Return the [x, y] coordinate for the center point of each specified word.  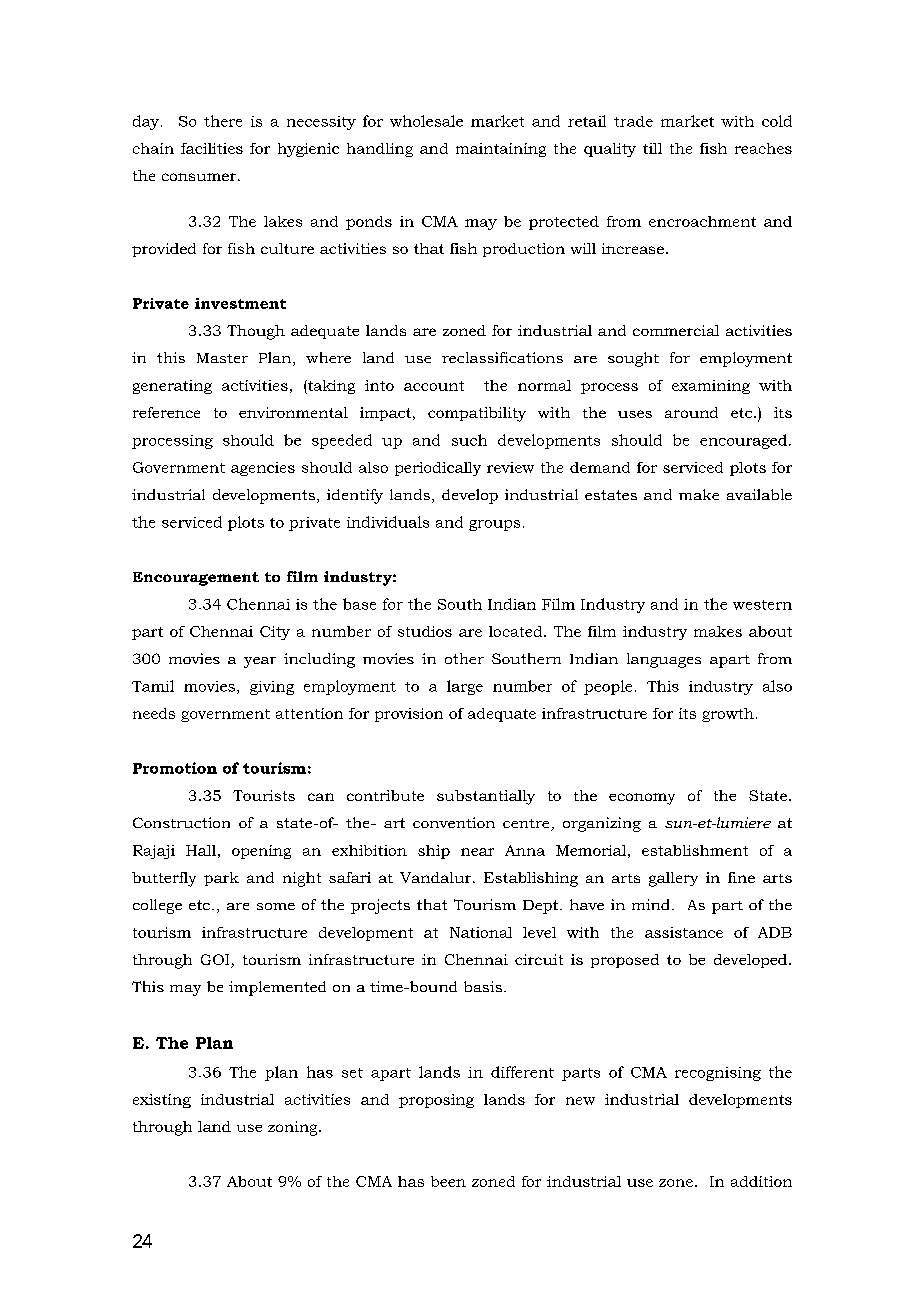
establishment [695, 850]
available [759, 494]
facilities [212, 148]
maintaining [501, 150]
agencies [263, 469]
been [448, 1181]
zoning [294, 1128]
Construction [181, 822]
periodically [438, 469]
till [652, 148]
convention [454, 822]
